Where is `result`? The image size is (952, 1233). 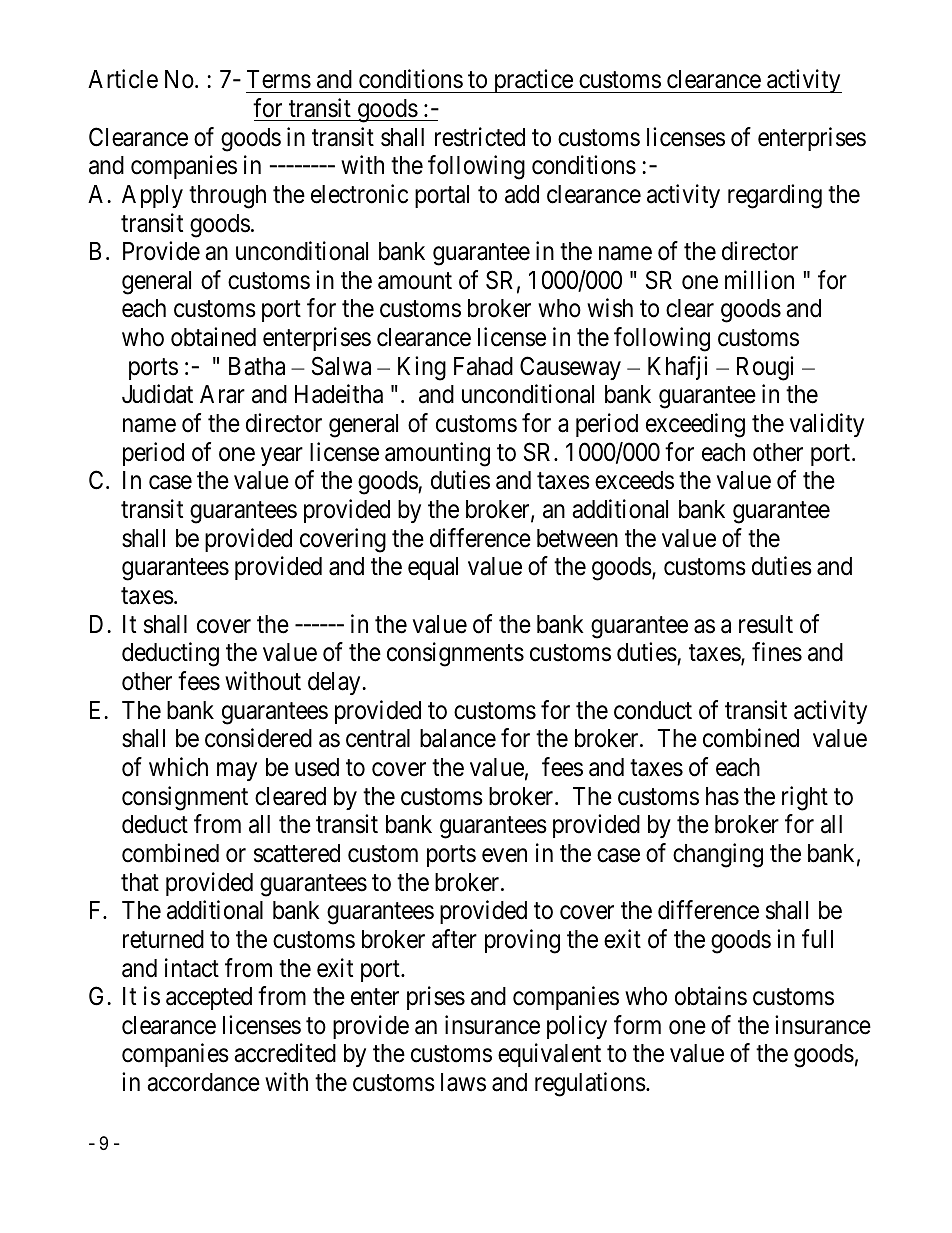
result is located at coordinates (766, 624).
